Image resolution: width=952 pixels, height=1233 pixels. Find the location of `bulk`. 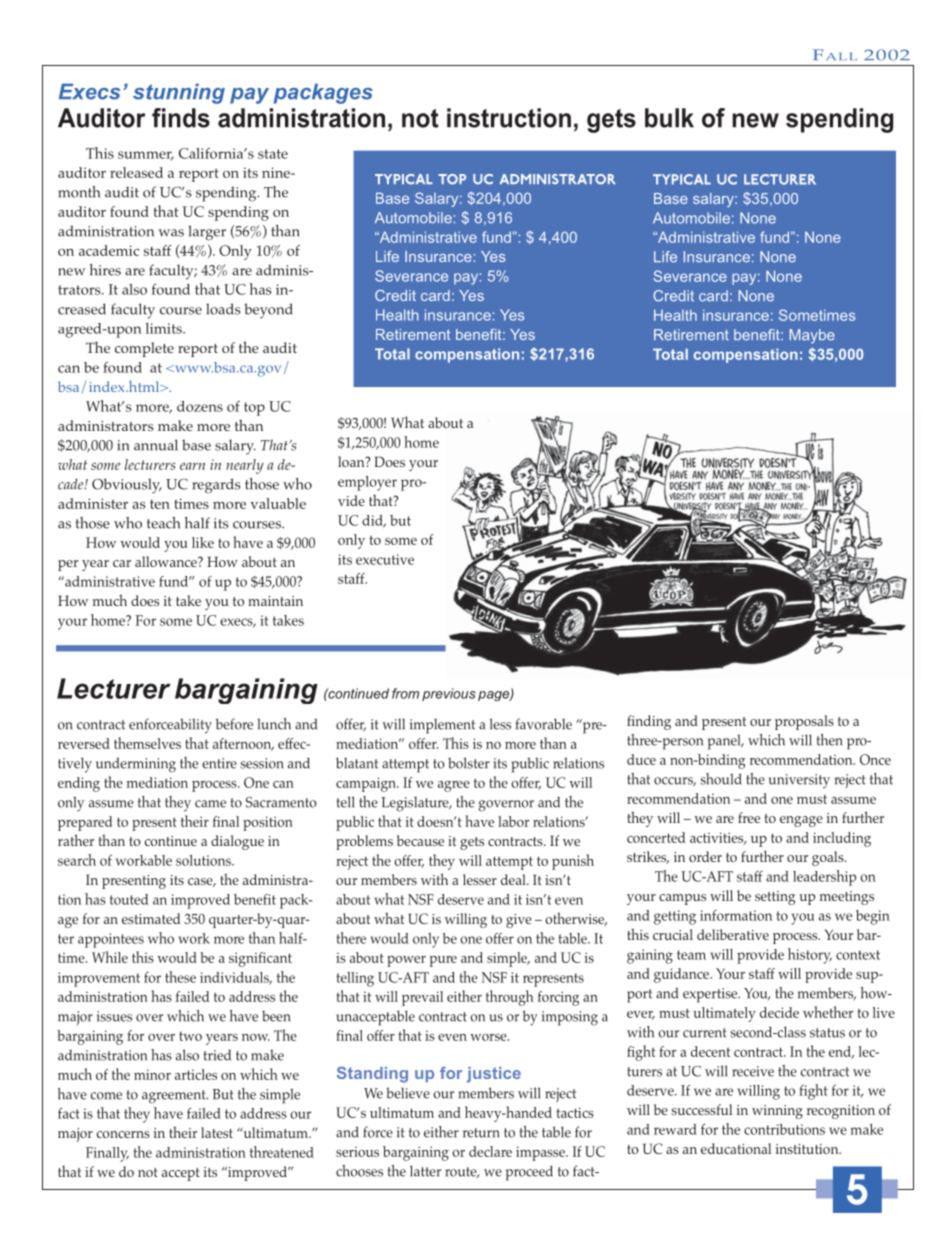

bulk is located at coordinates (669, 118).
